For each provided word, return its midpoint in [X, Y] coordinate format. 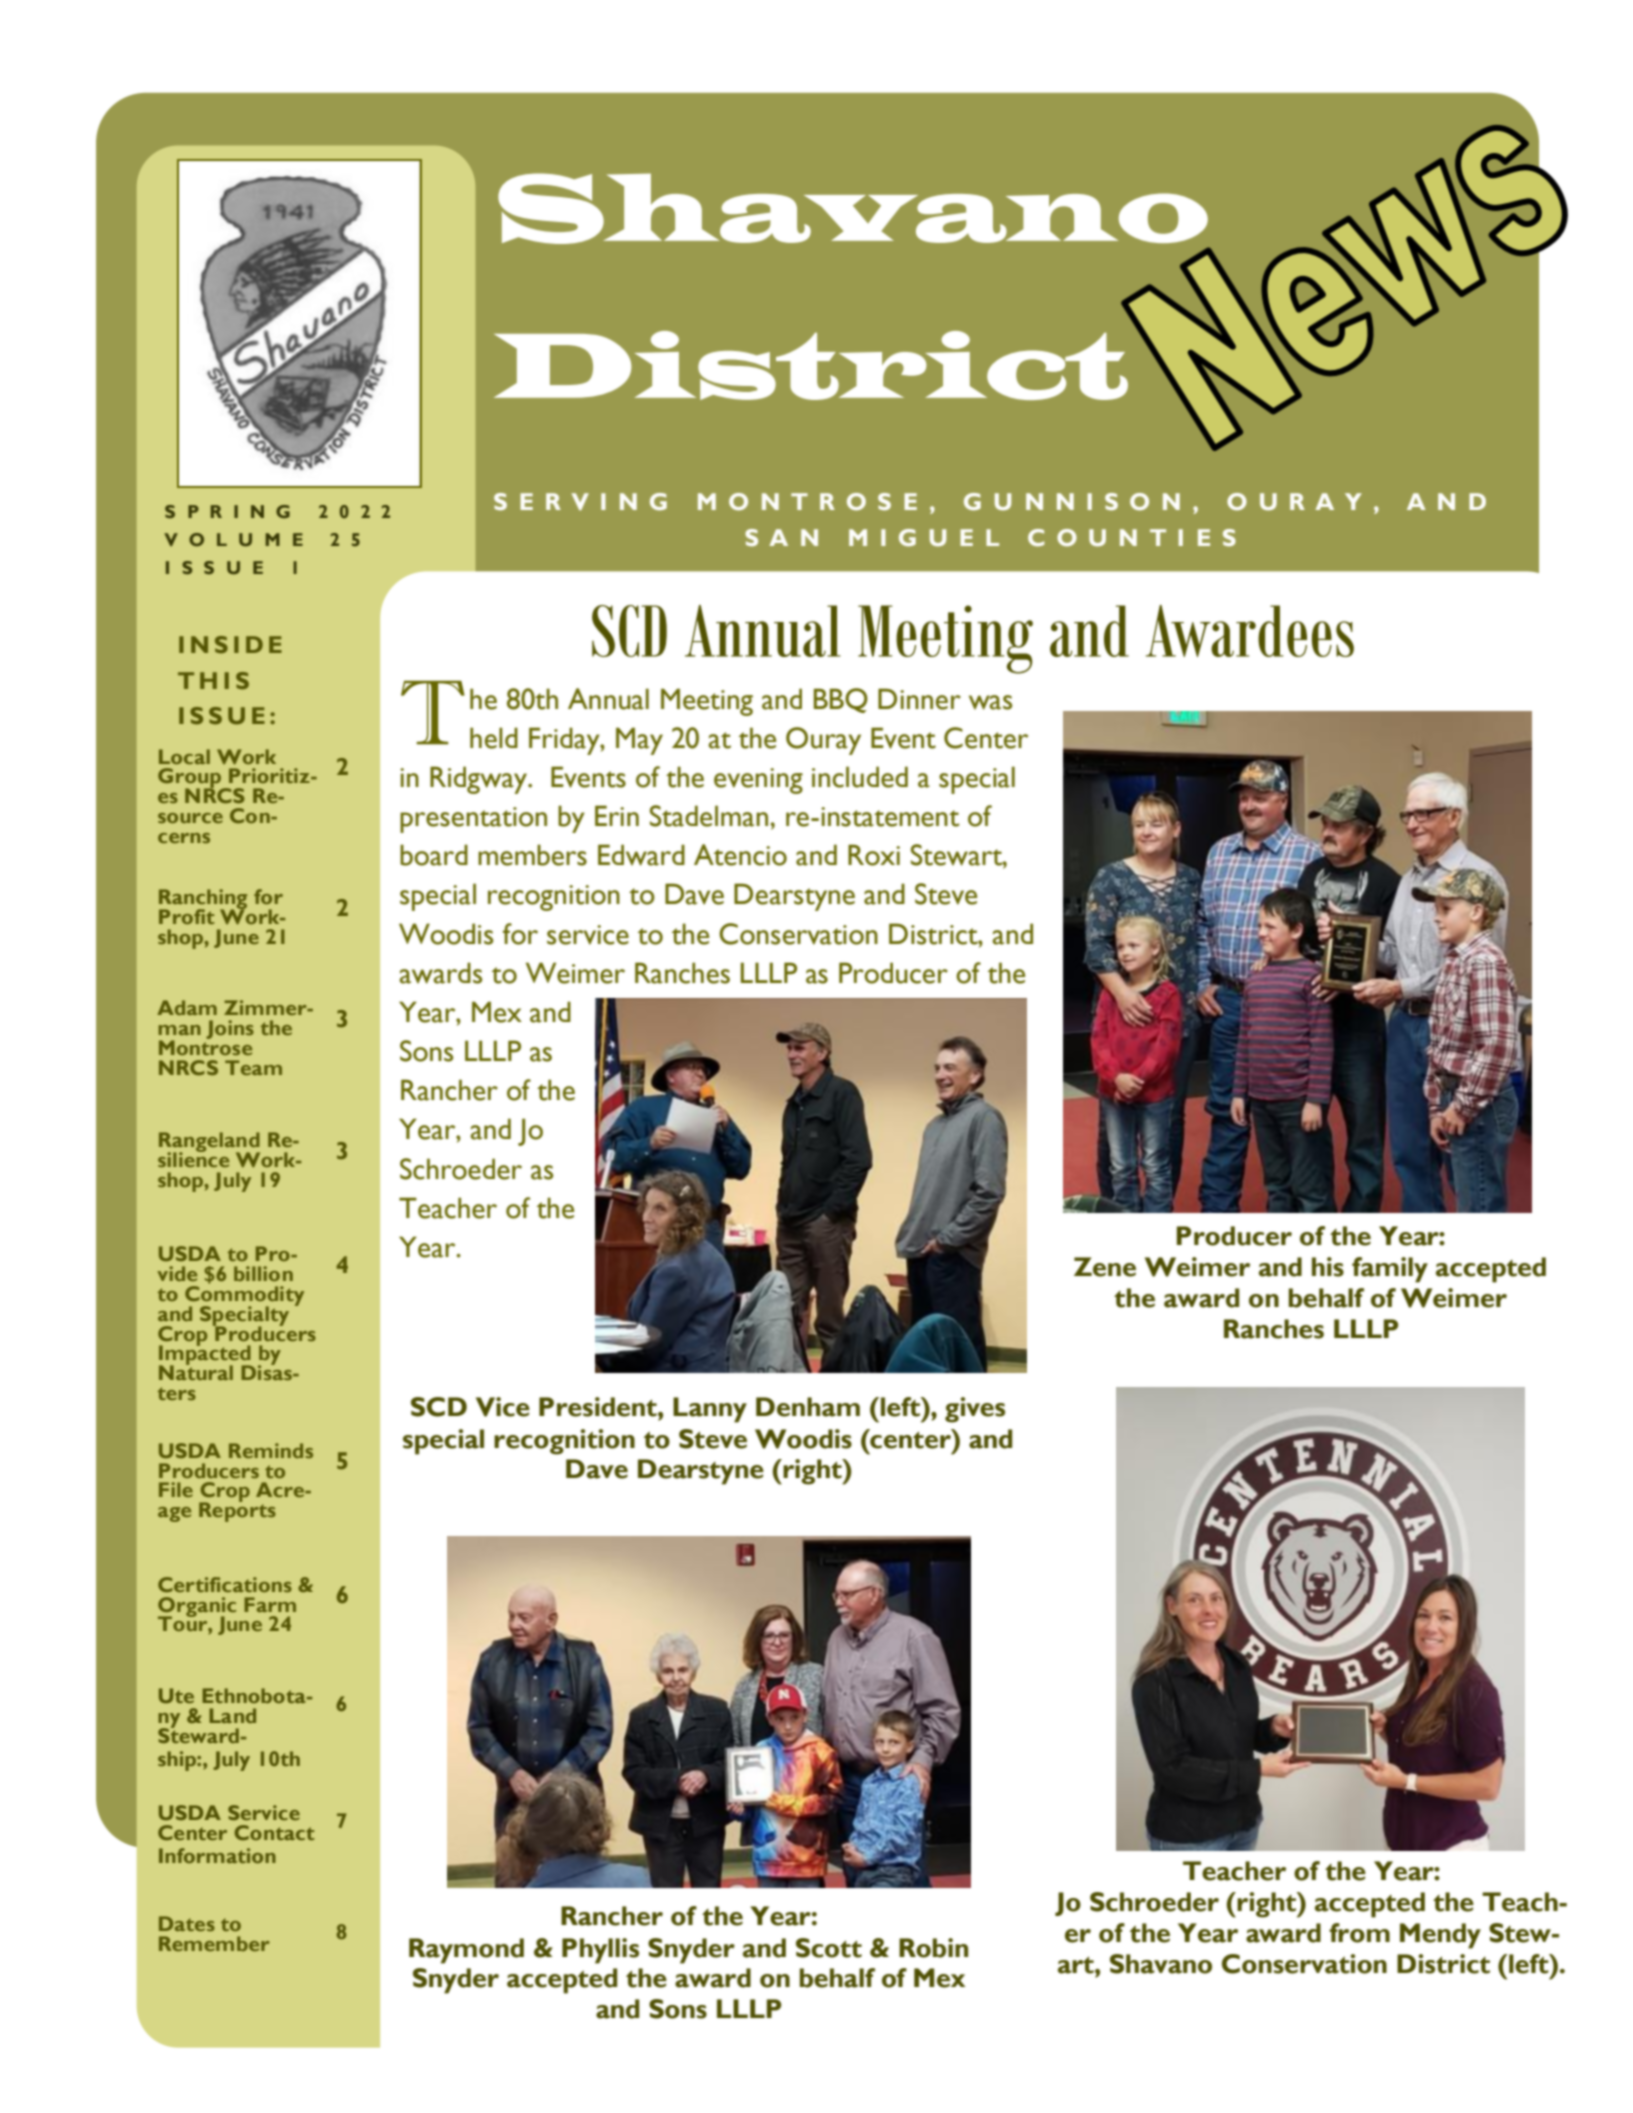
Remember [214, 1943]
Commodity [244, 1297]
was [990, 702]
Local [184, 756]
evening [758, 781]
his [1328, 1267]
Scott [829, 1948]
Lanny [710, 1410]
